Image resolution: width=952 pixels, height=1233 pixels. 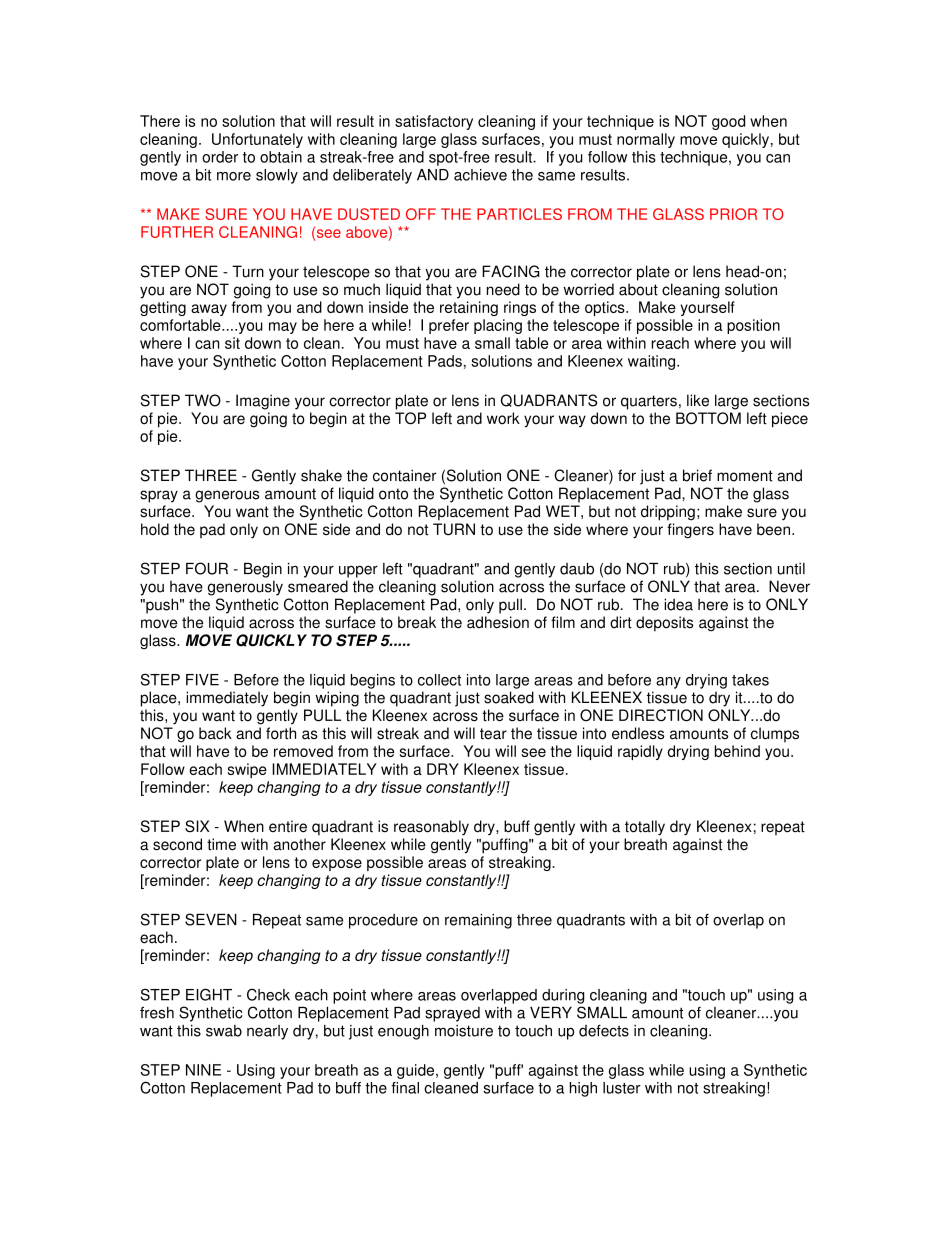 What do you see at coordinates (697, 475) in the screenshot?
I see `brief` at bounding box center [697, 475].
